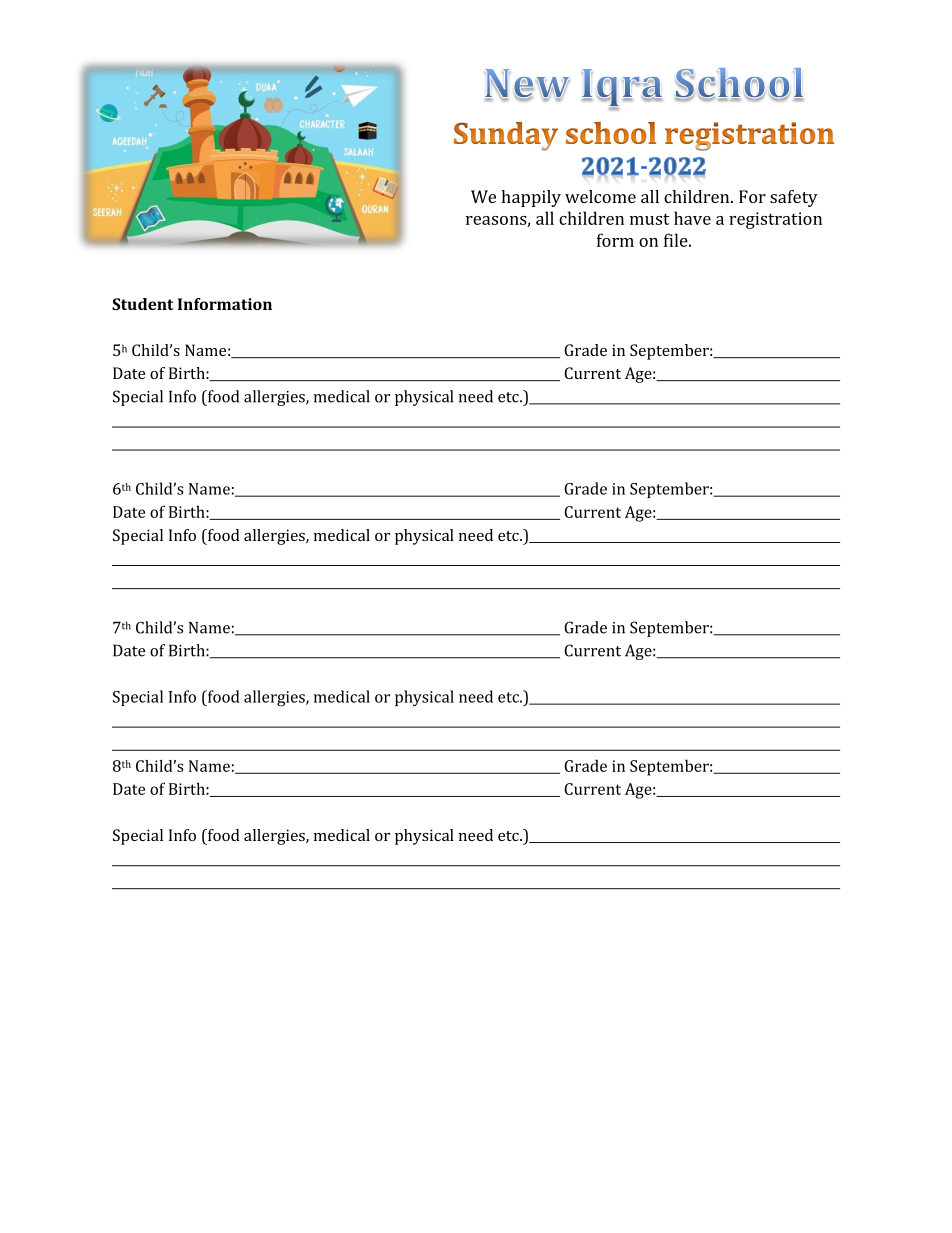 The width and height of the page is (952, 1233). I want to click on have, so click(692, 218).
